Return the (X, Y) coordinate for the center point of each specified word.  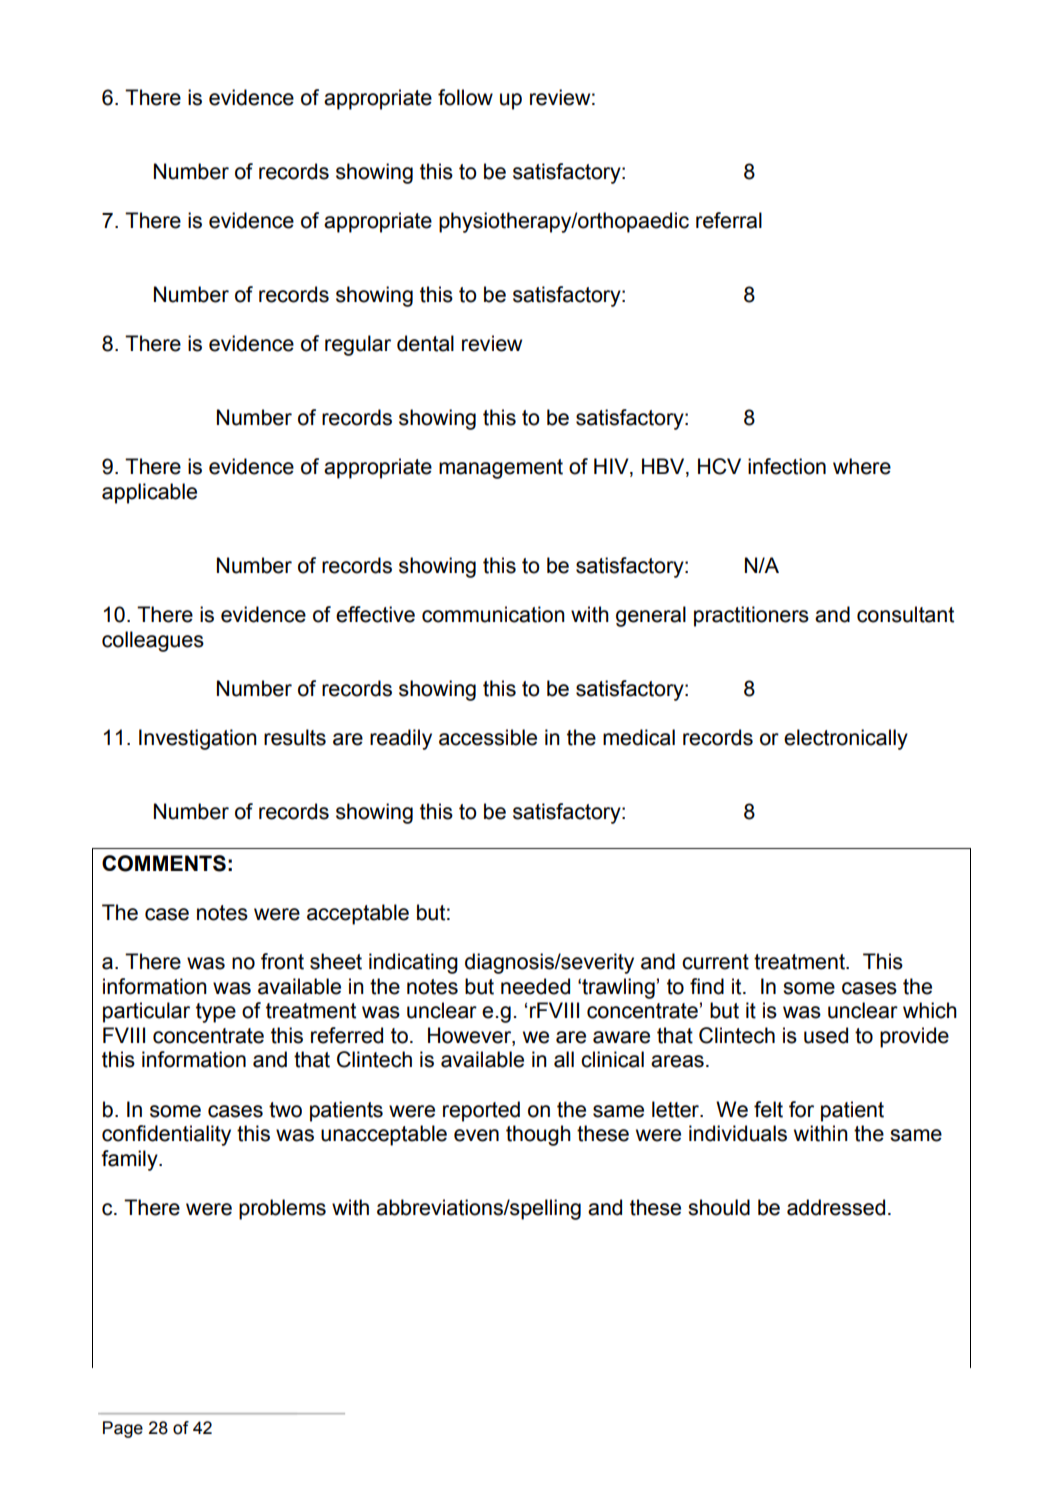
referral (729, 220)
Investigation (198, 739)
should (719, 1207)
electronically (846, 739)
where (862, 466)
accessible (488, 737)
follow (465, 97)
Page (123, 1429)
